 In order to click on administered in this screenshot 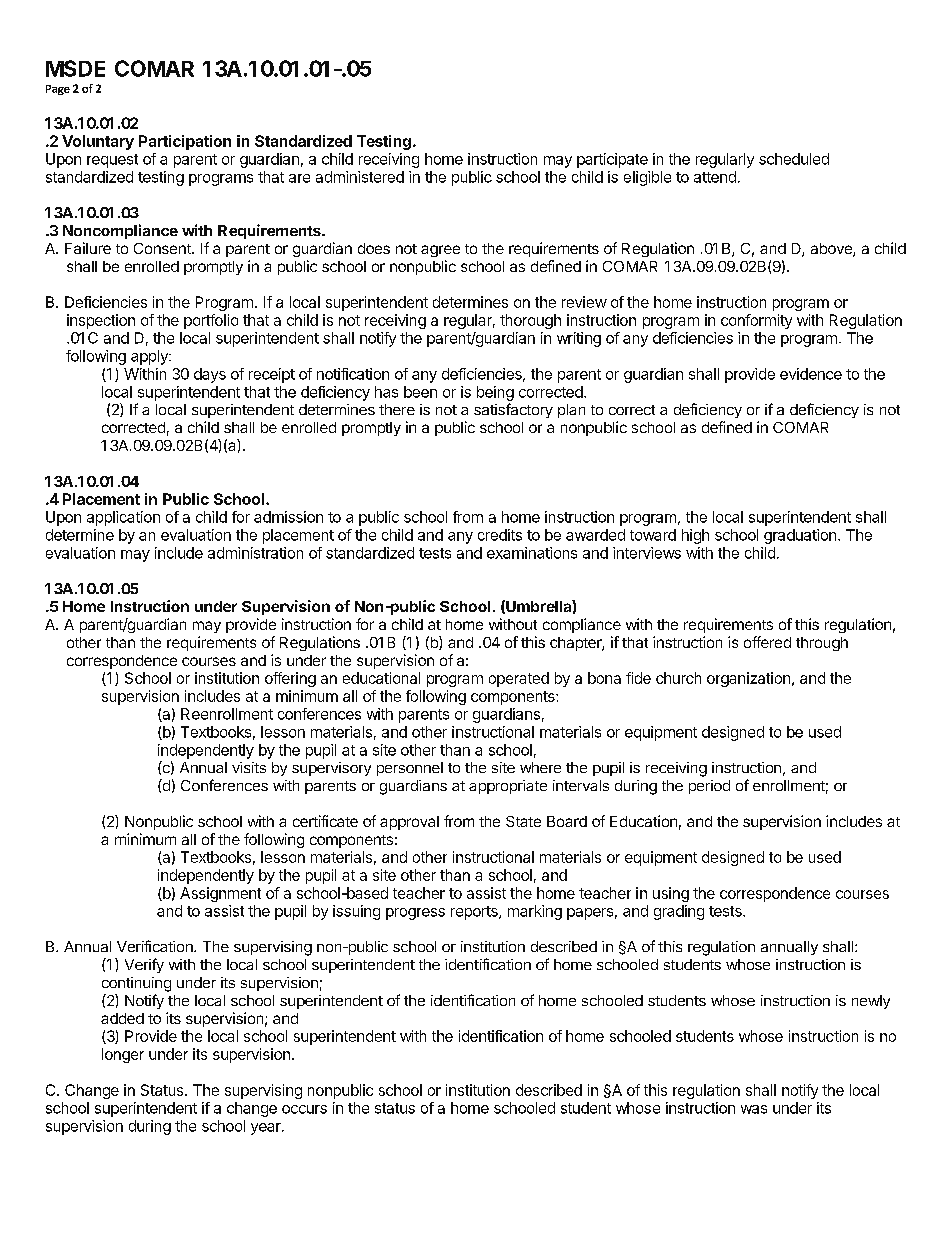, I will do `click(360, 177)`.
